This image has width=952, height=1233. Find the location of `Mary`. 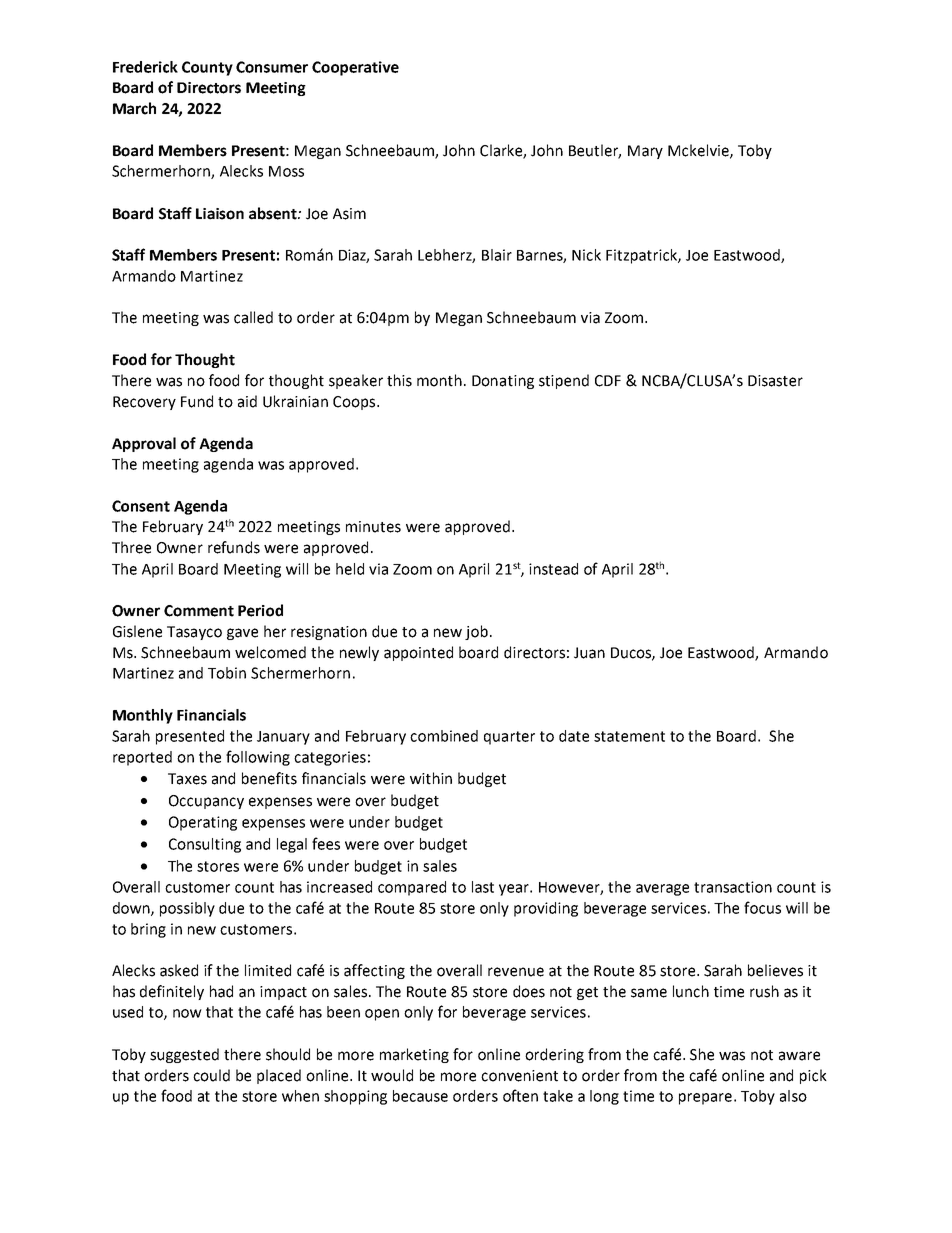

Mary is located at coordinates (645, 152).
